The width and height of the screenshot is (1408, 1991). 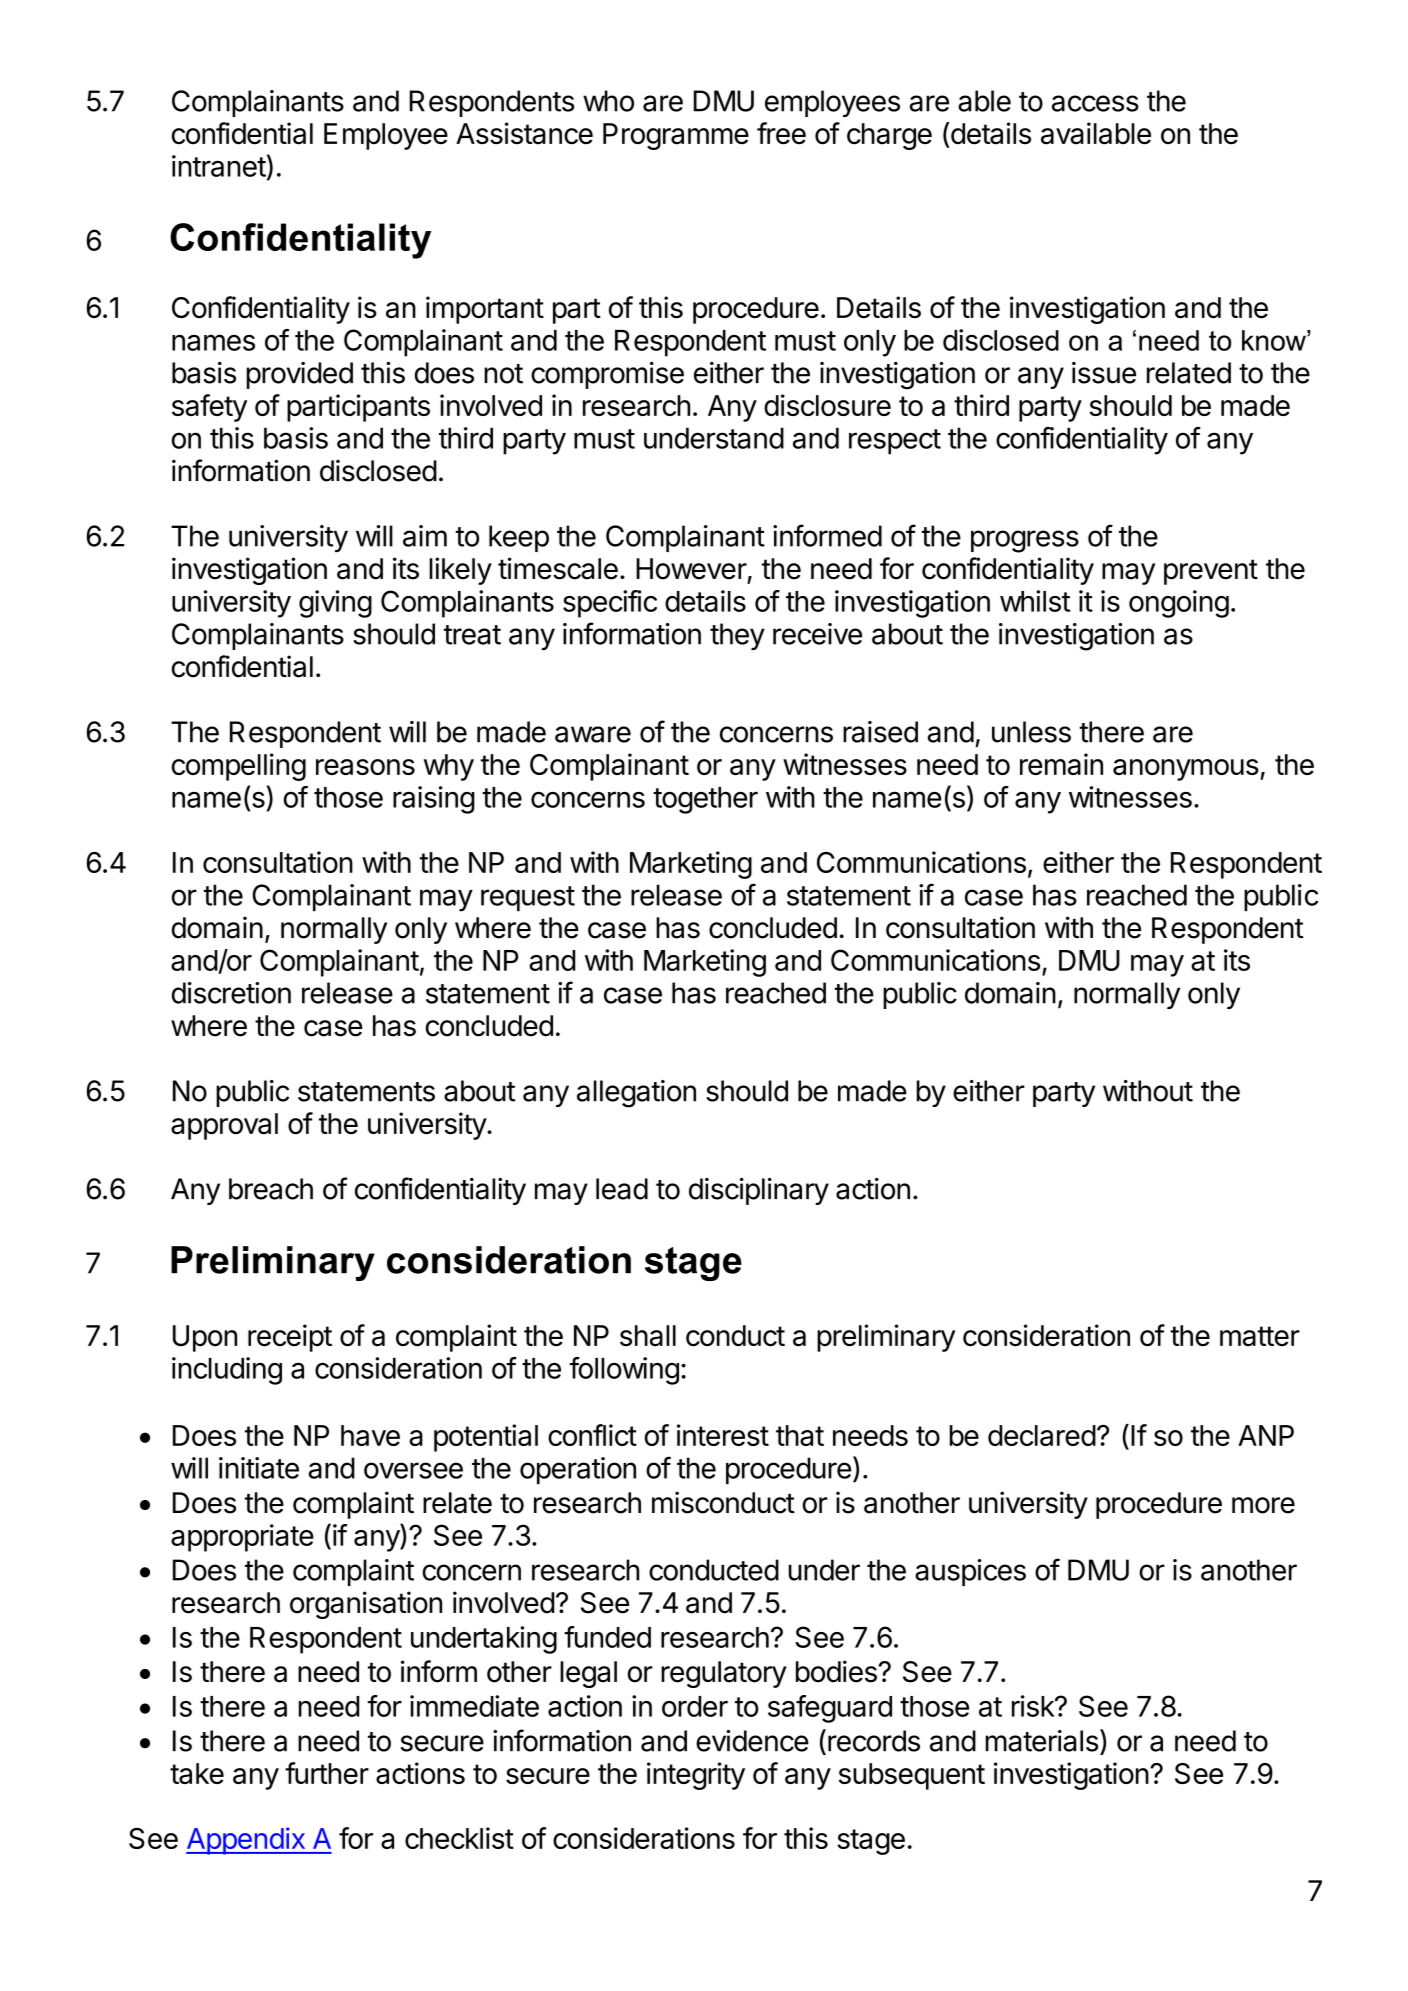 What do you see at coordinates (1186, 770) in the screenshot?
I see `anonymous` at bounding box center [1186, 770].
